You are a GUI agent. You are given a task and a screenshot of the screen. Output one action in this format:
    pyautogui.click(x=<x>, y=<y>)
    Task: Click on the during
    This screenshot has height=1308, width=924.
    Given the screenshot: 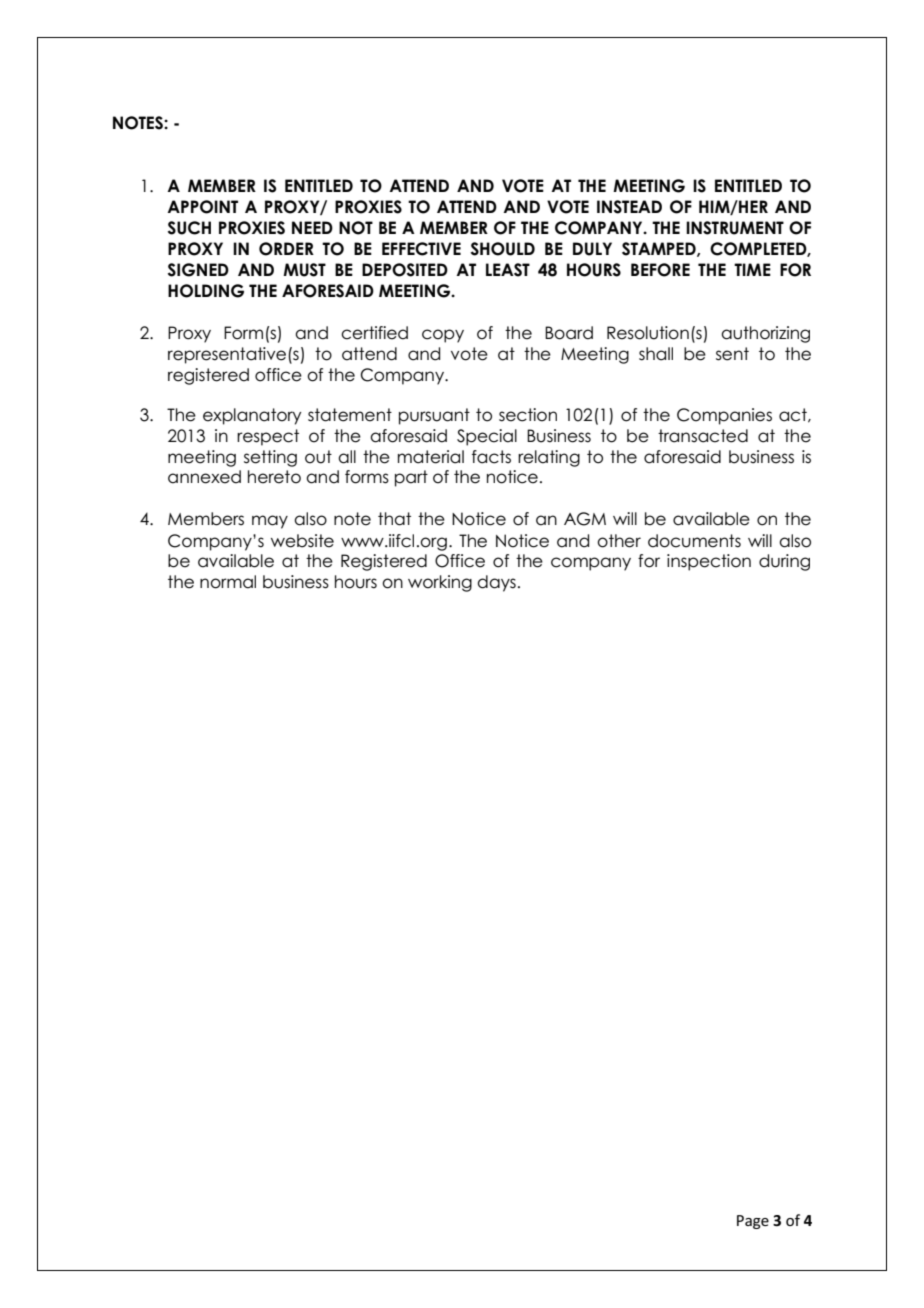 What is the action you would take?
    pyautogui.click(x=784, y=562)
